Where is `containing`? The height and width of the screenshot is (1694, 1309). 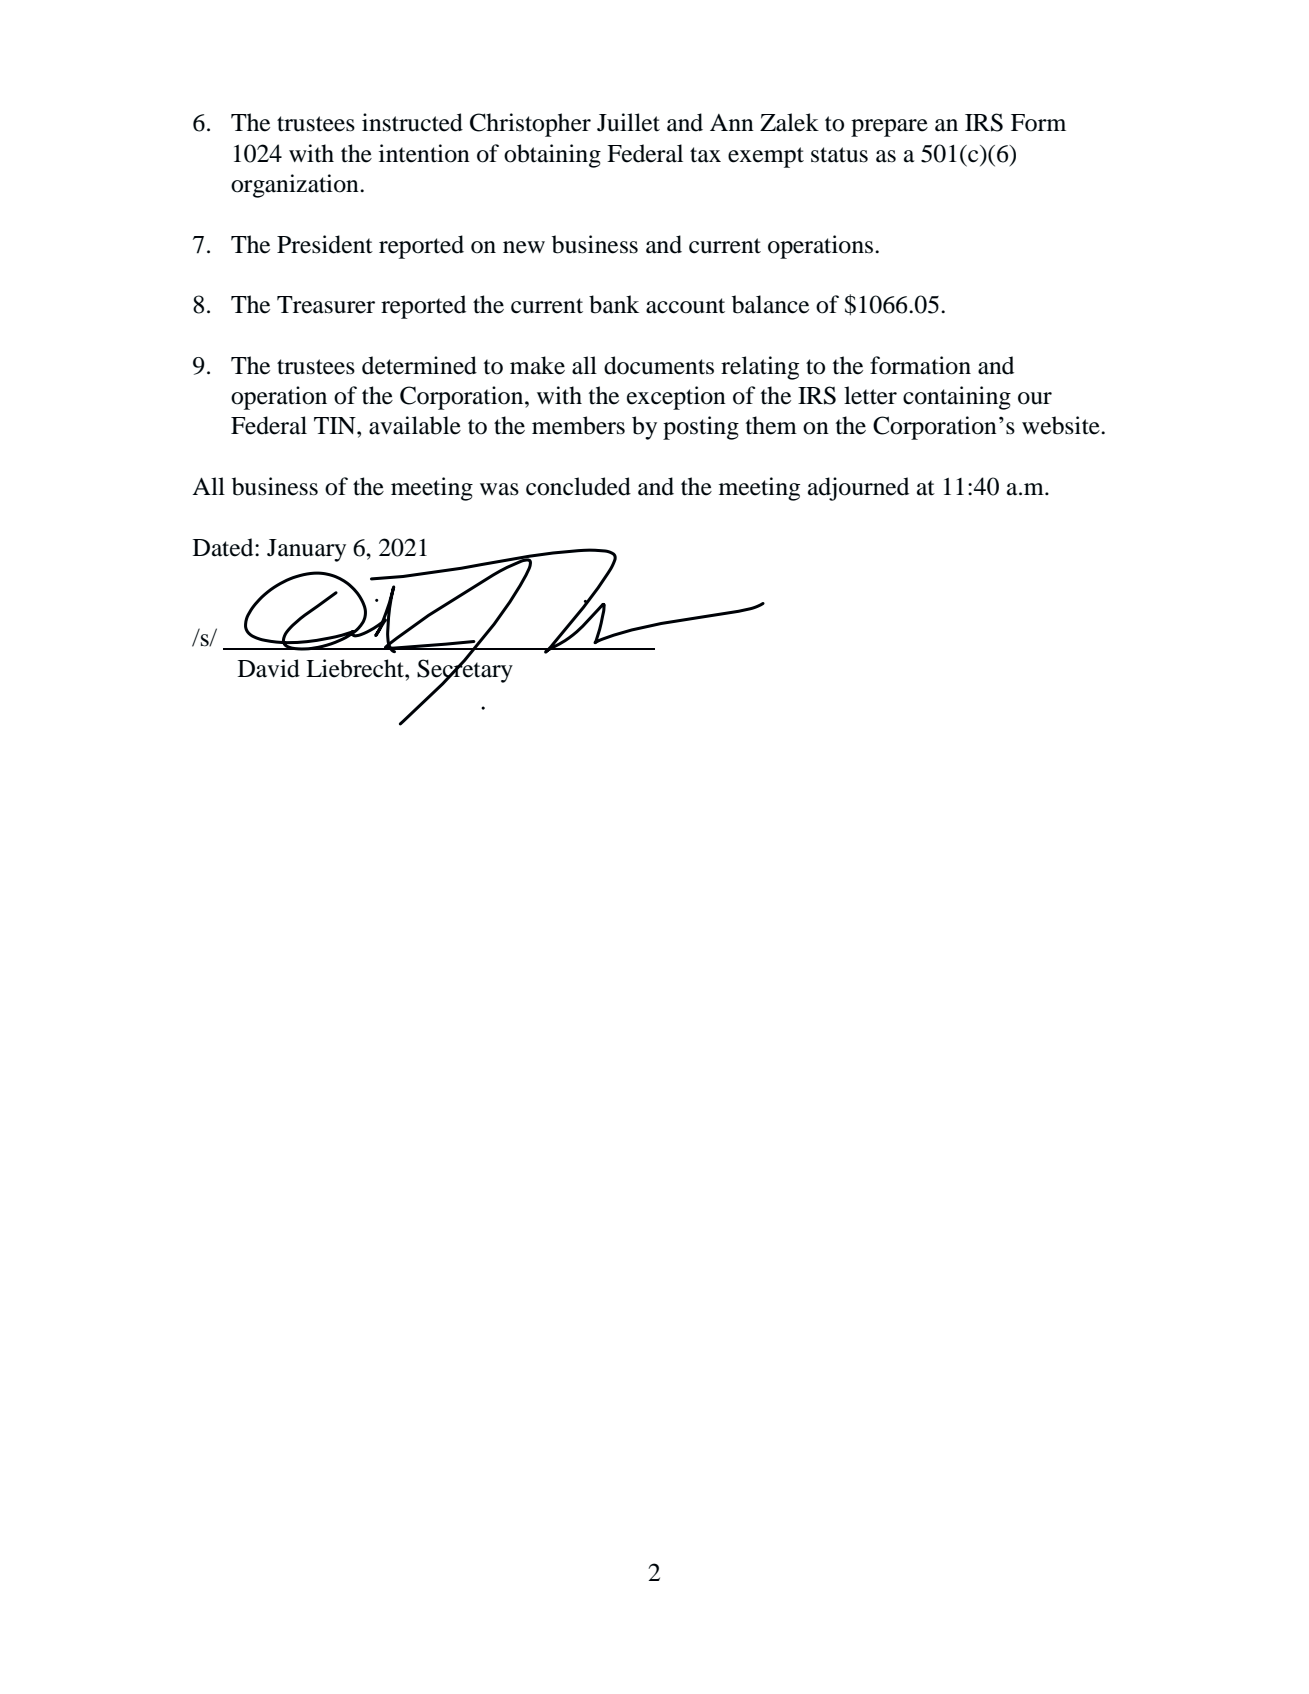 containing is located at coordinates (957, 398).
